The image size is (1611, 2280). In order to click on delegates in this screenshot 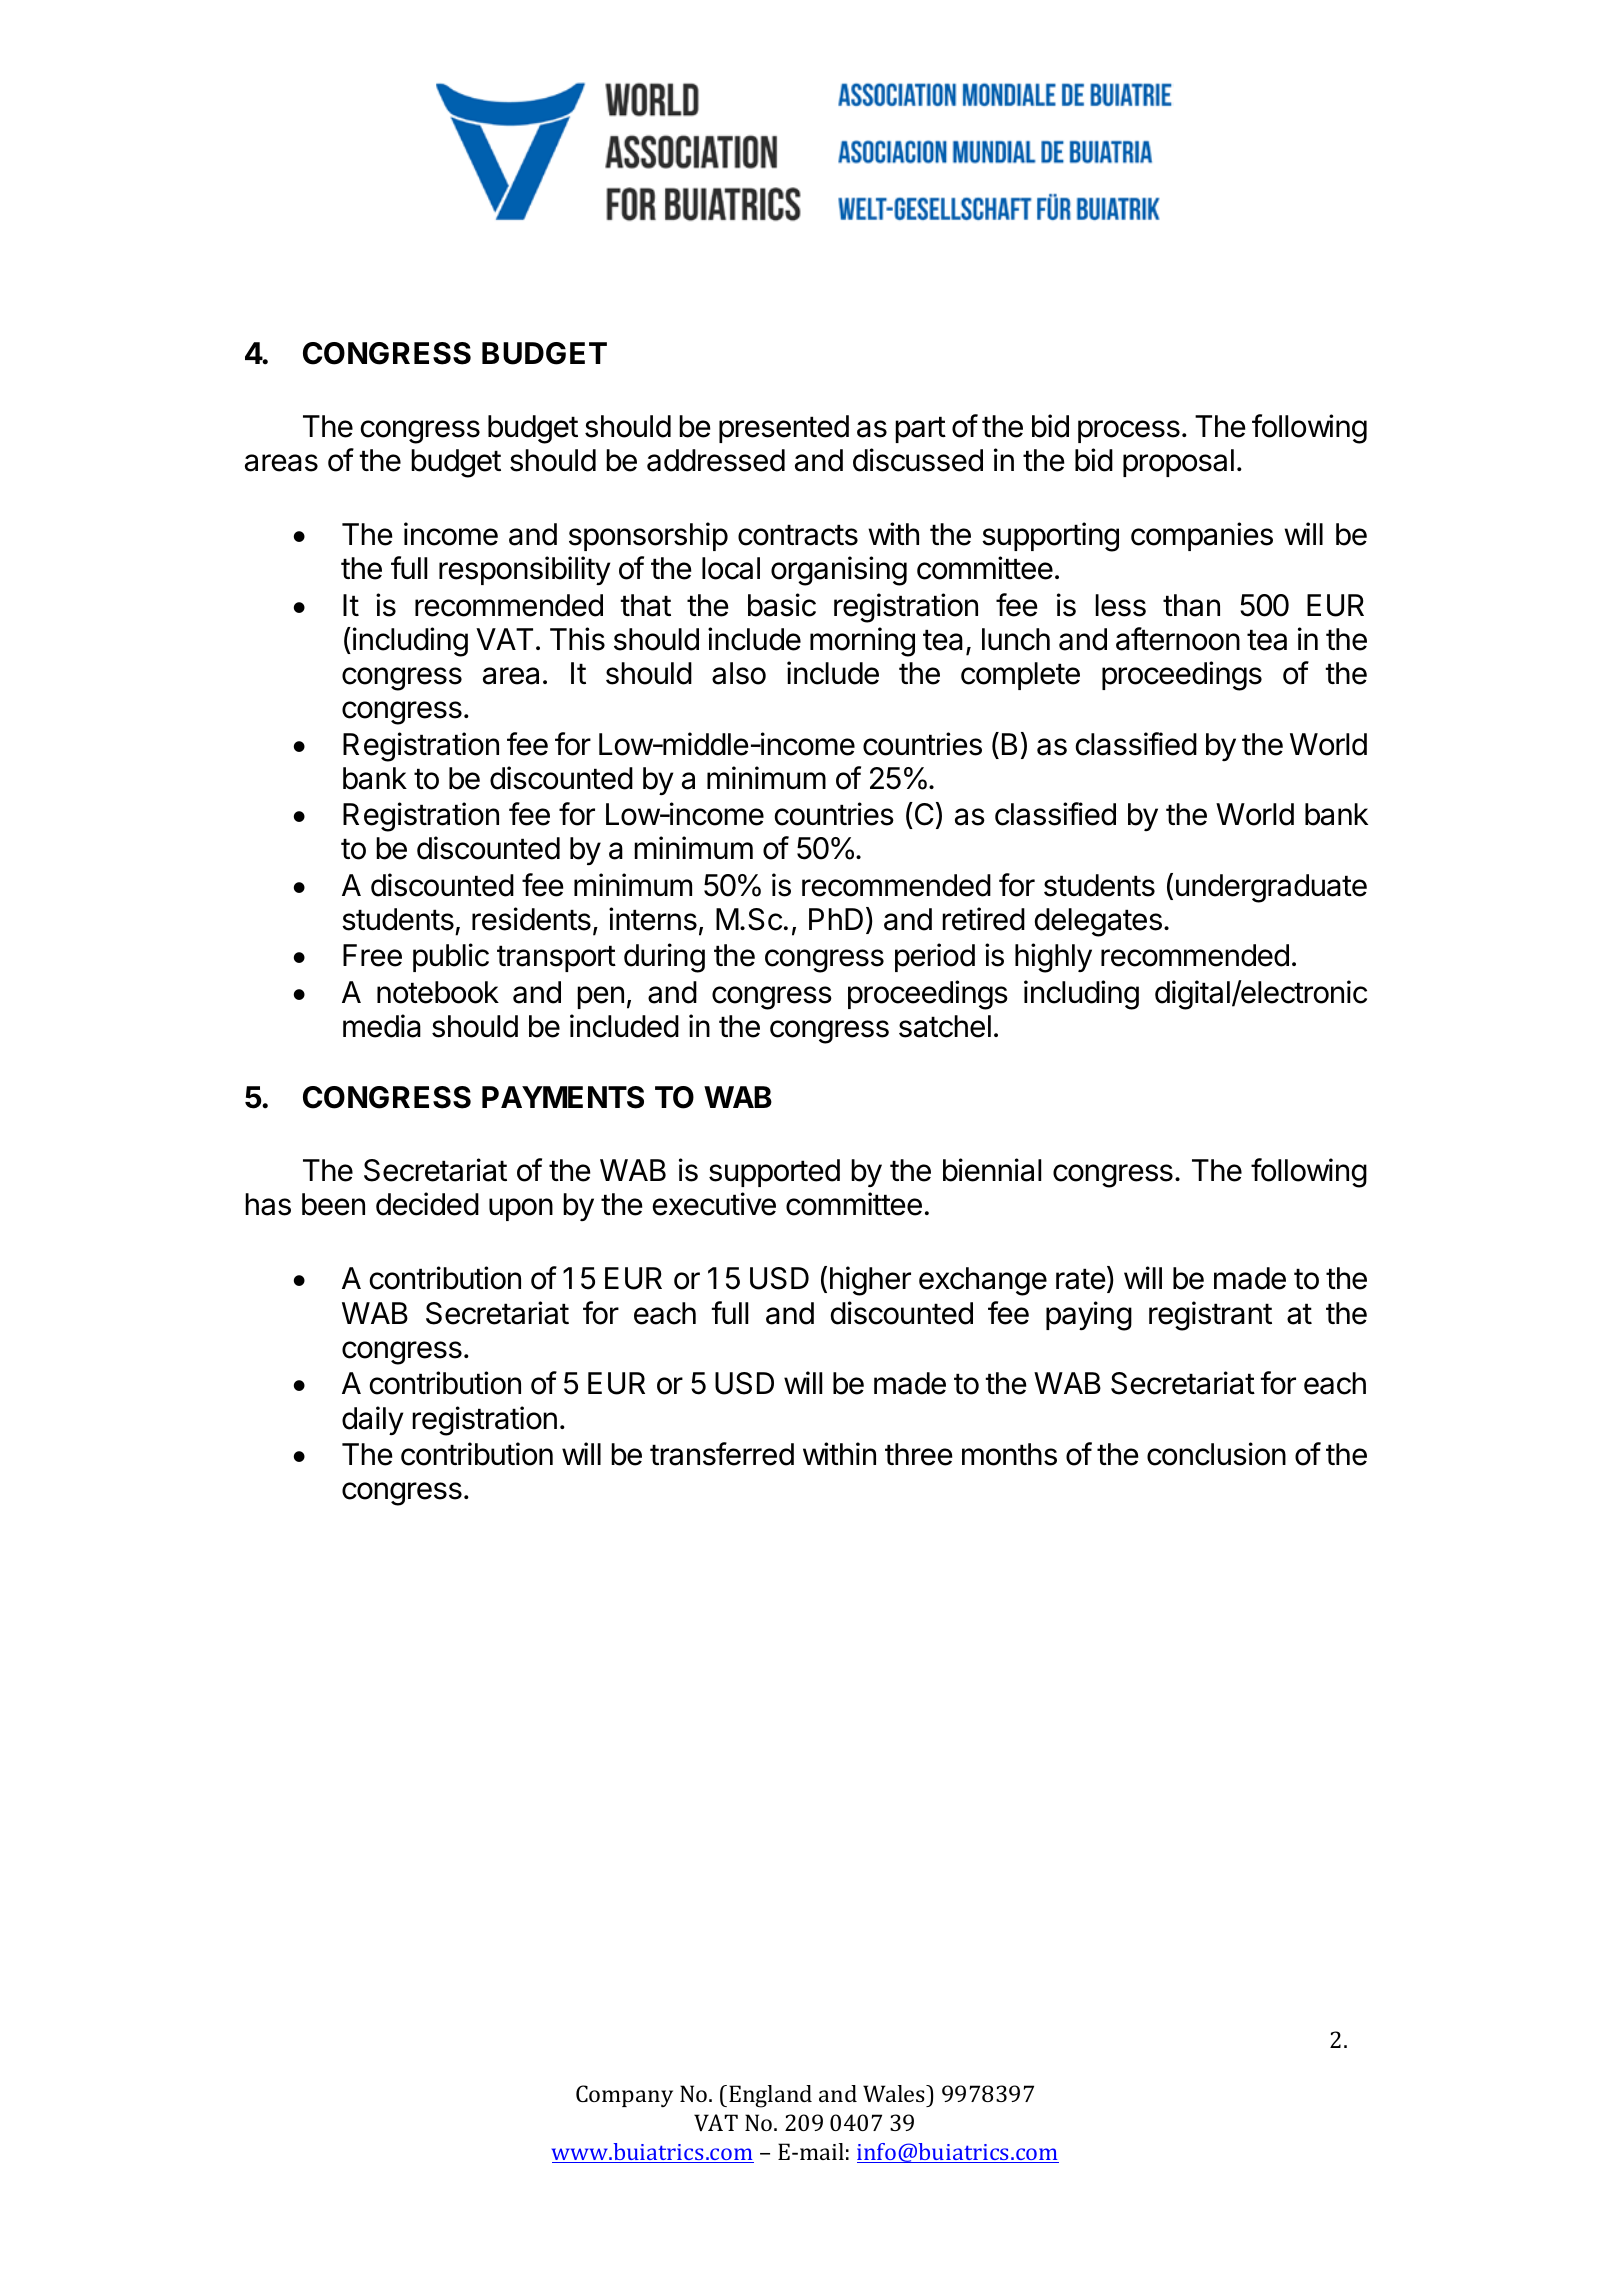, I will do `click(1098, 922)`.
